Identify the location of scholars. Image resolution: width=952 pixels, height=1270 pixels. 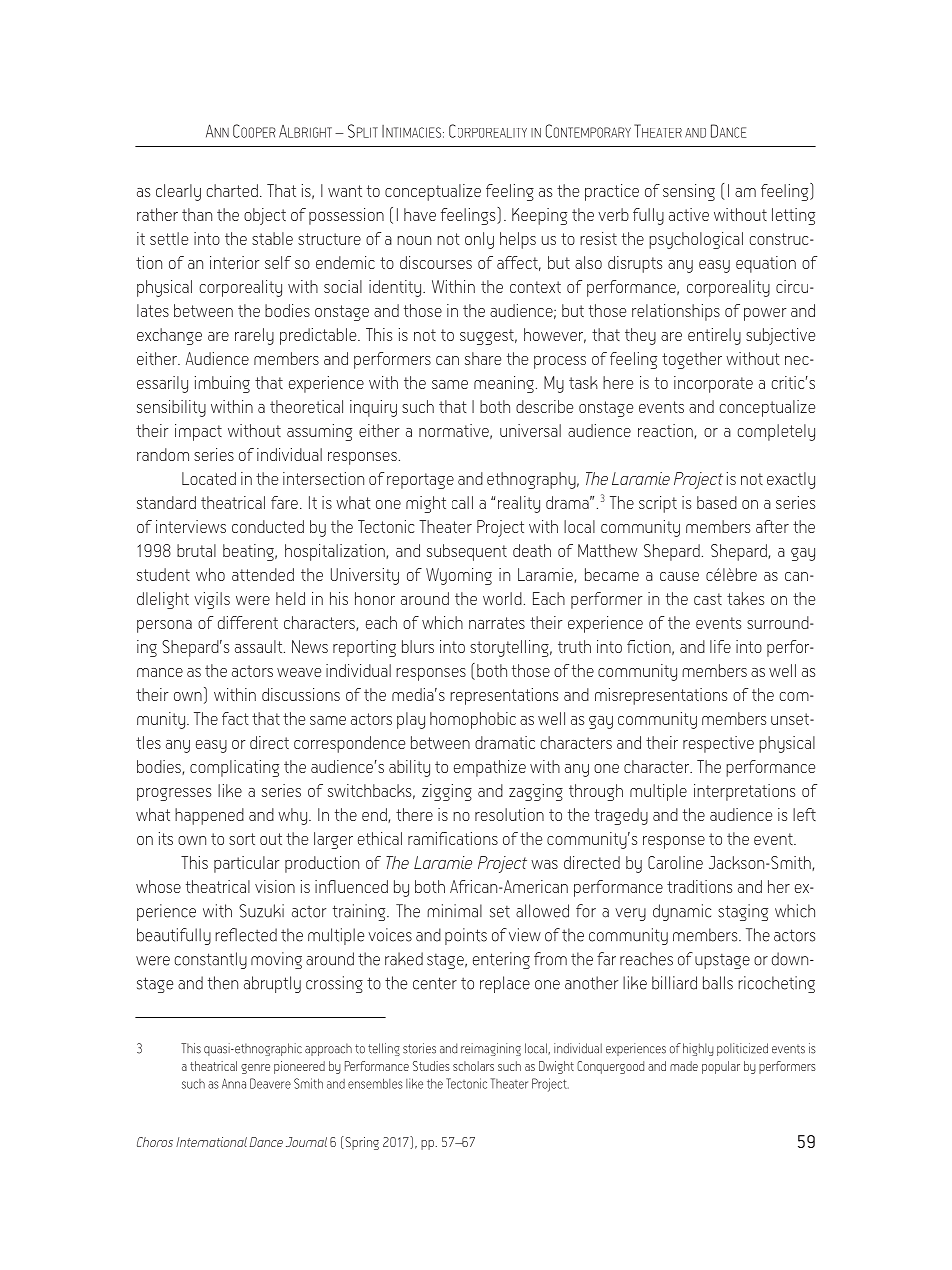
(473, 1066).
